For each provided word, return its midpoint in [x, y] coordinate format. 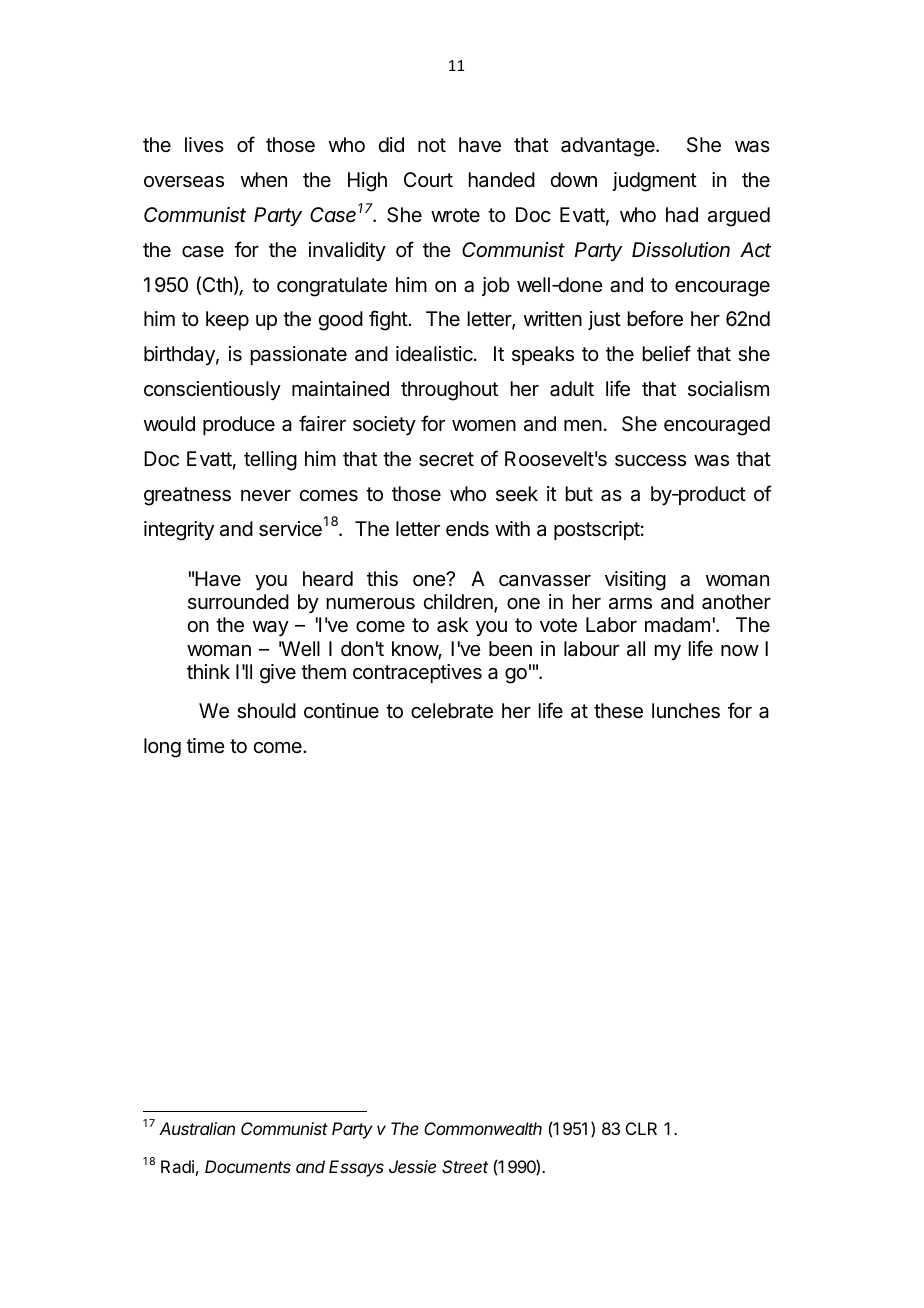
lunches [686, 711]
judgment [654, 182]
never [266, 496]
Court [428, 179]
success [650, 461]
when [264, 179]
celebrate [452, 711]
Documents [248, 1166]
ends [467, 529]
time [205, 745]
